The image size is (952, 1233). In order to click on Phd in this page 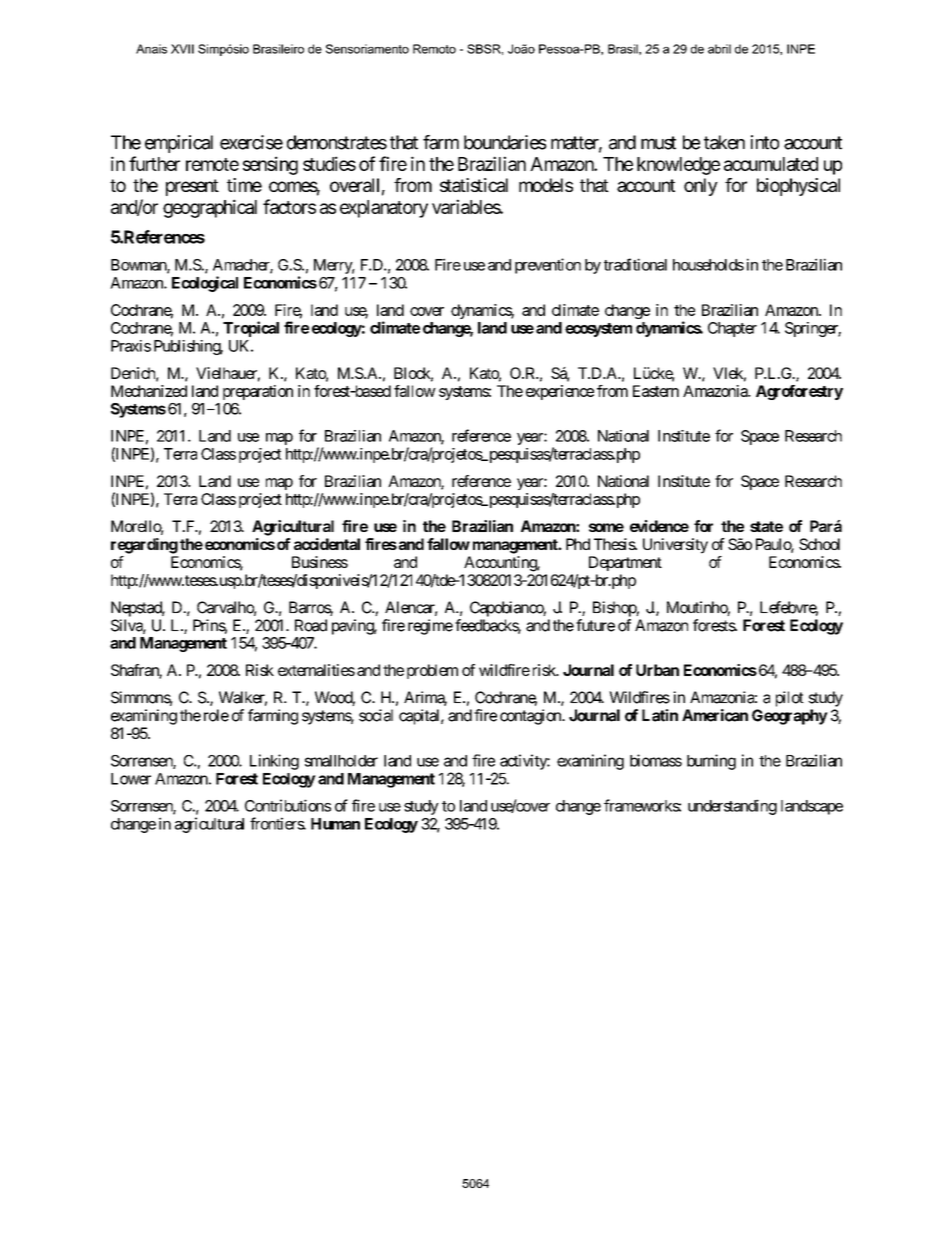, I will do `click(578, 544)`.
